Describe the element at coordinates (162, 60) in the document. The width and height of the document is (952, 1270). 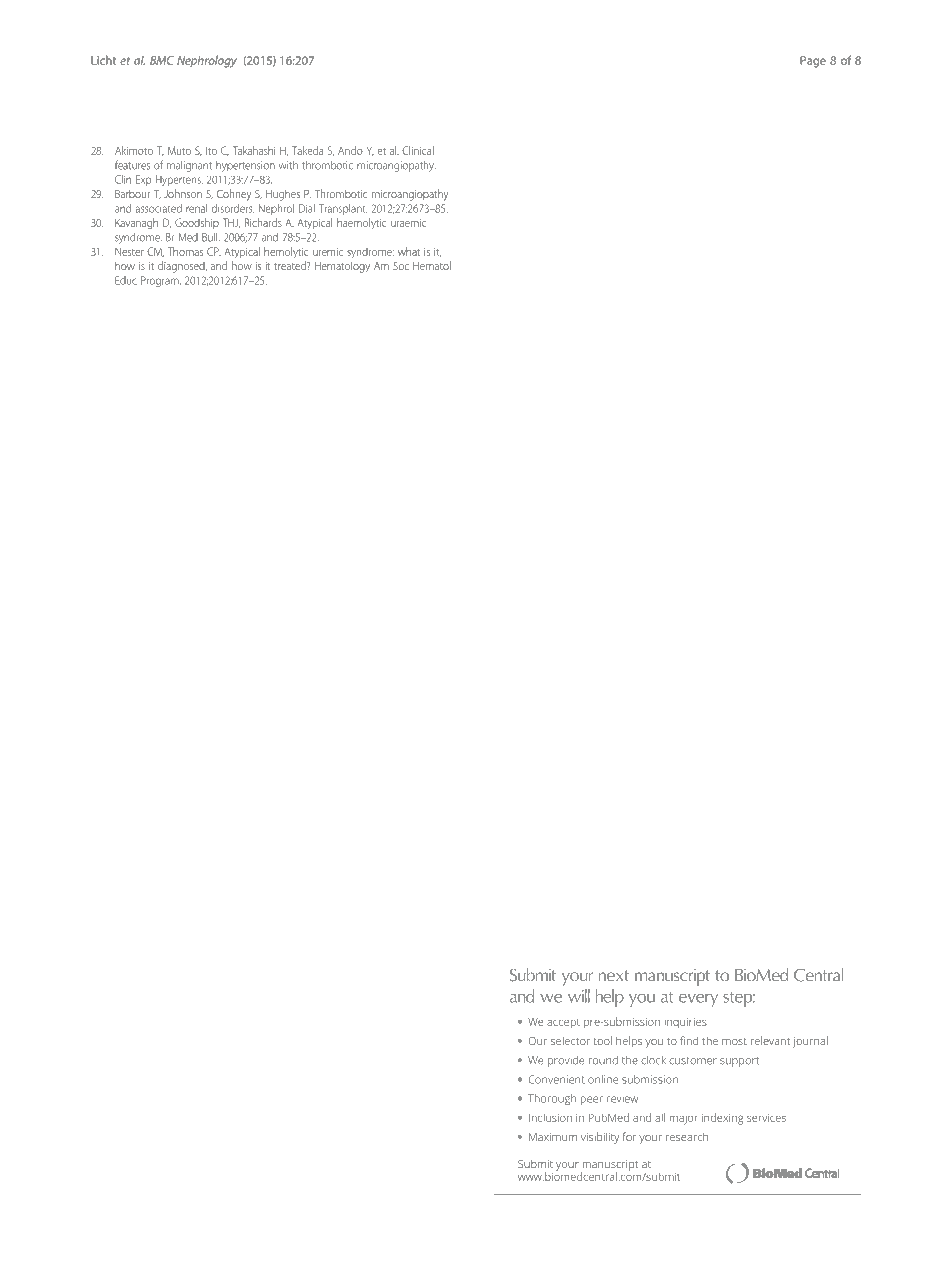
I see `BMC` at that location.
